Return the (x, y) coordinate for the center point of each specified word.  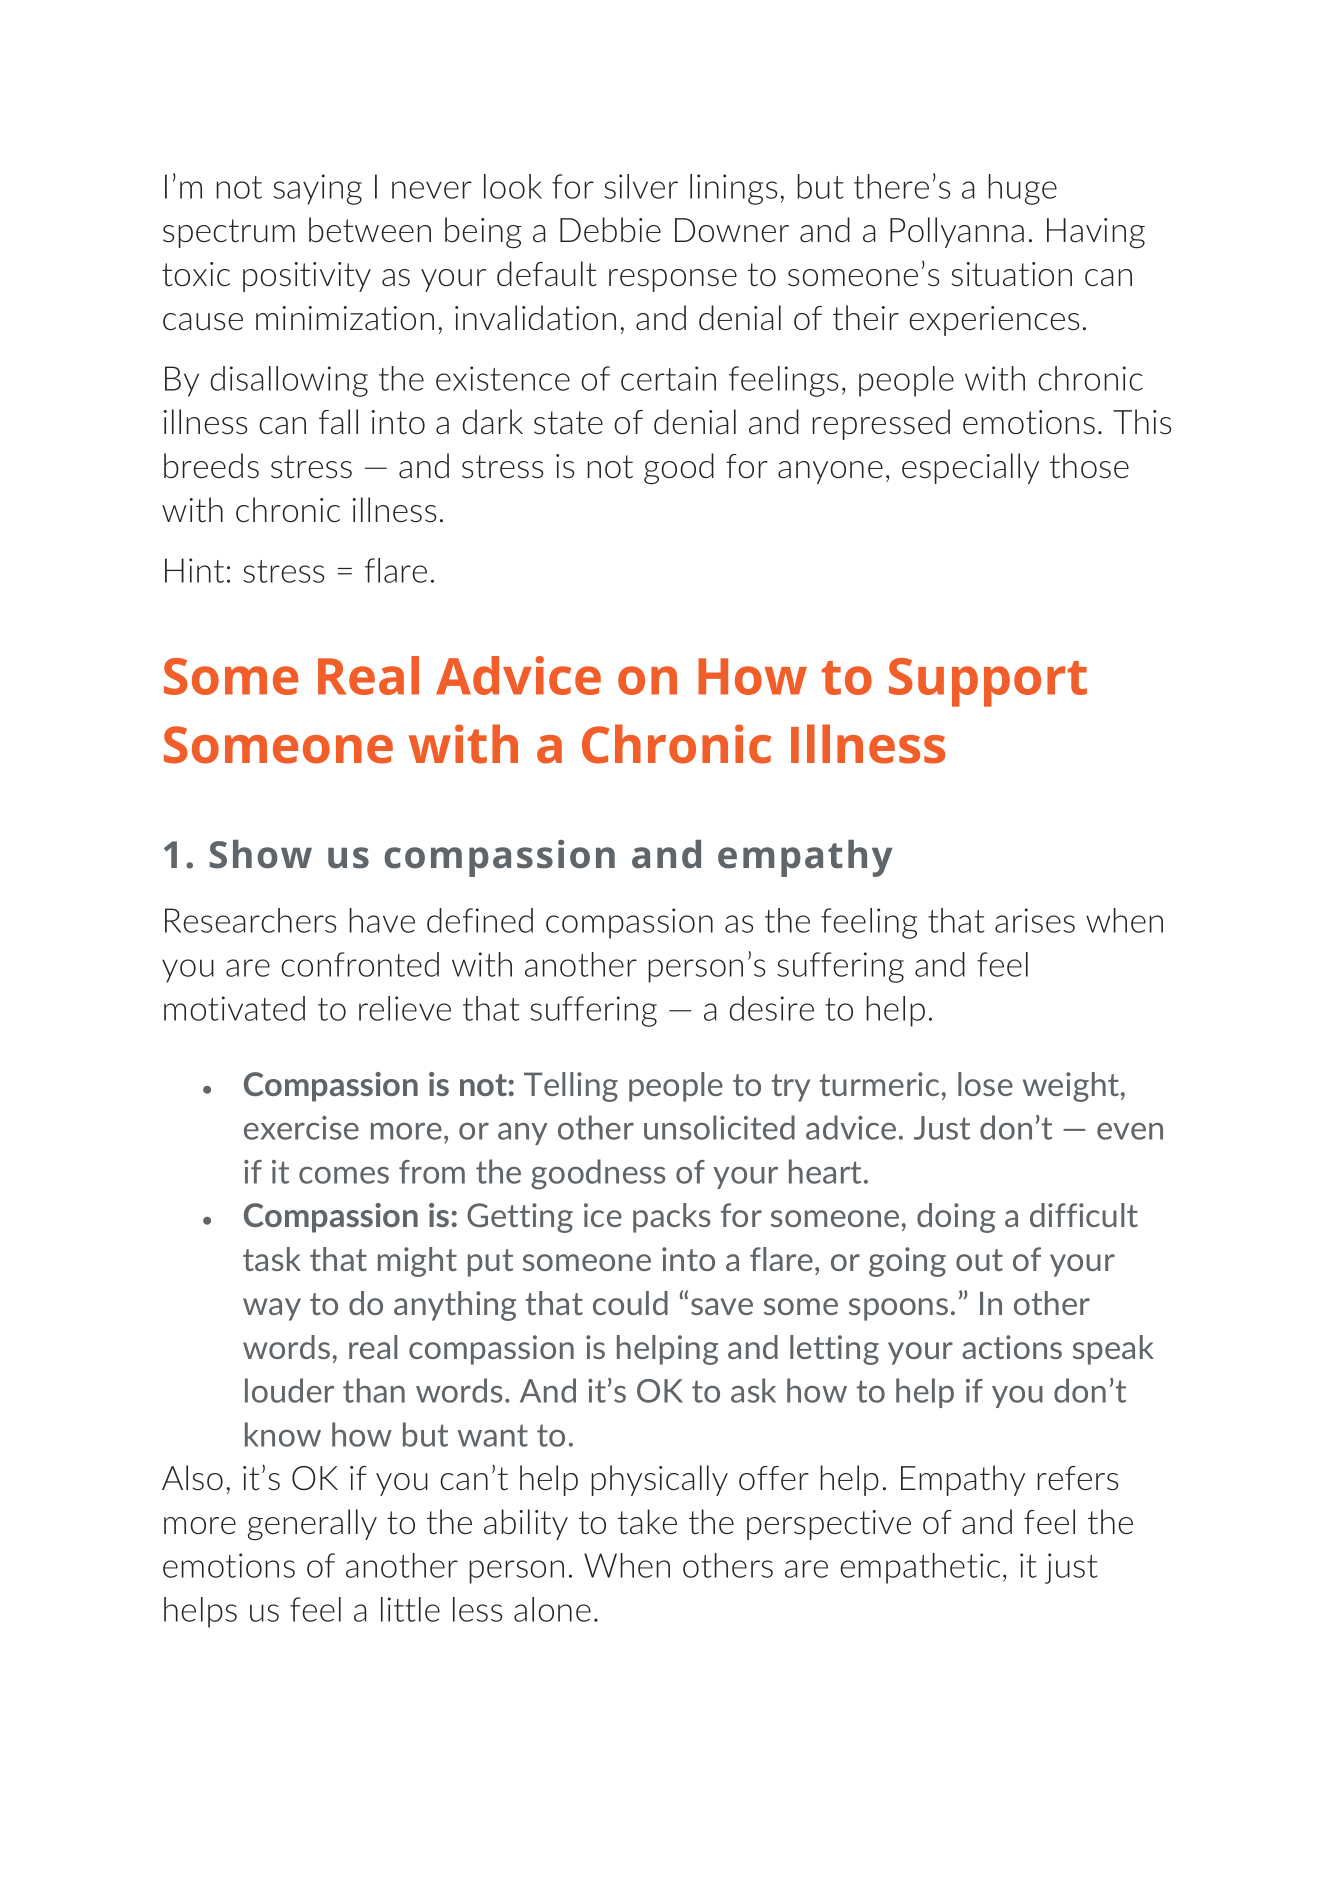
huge (1022, 189)
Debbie (610, 229)
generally (312, 1525)
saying (317, 189)
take (647, 1522)
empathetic (920, 1568)
